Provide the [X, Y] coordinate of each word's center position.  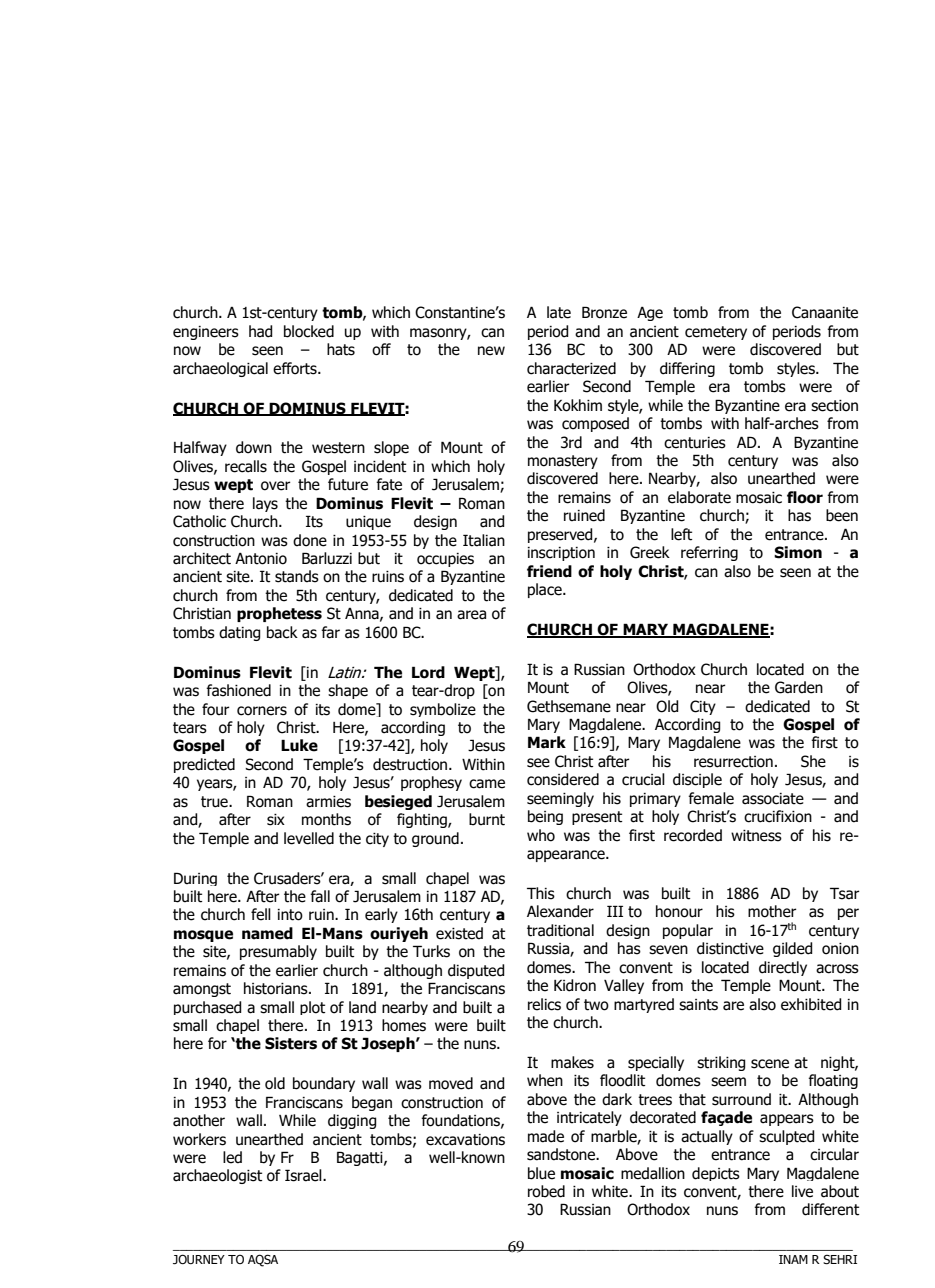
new [491, 351]
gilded [793, 949]
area [471, 615]
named [267, 933]
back [282, 632]
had [261, 331]
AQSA [263, 1260]
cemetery [716, 333]
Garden [799, 687]
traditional [560, 930]
